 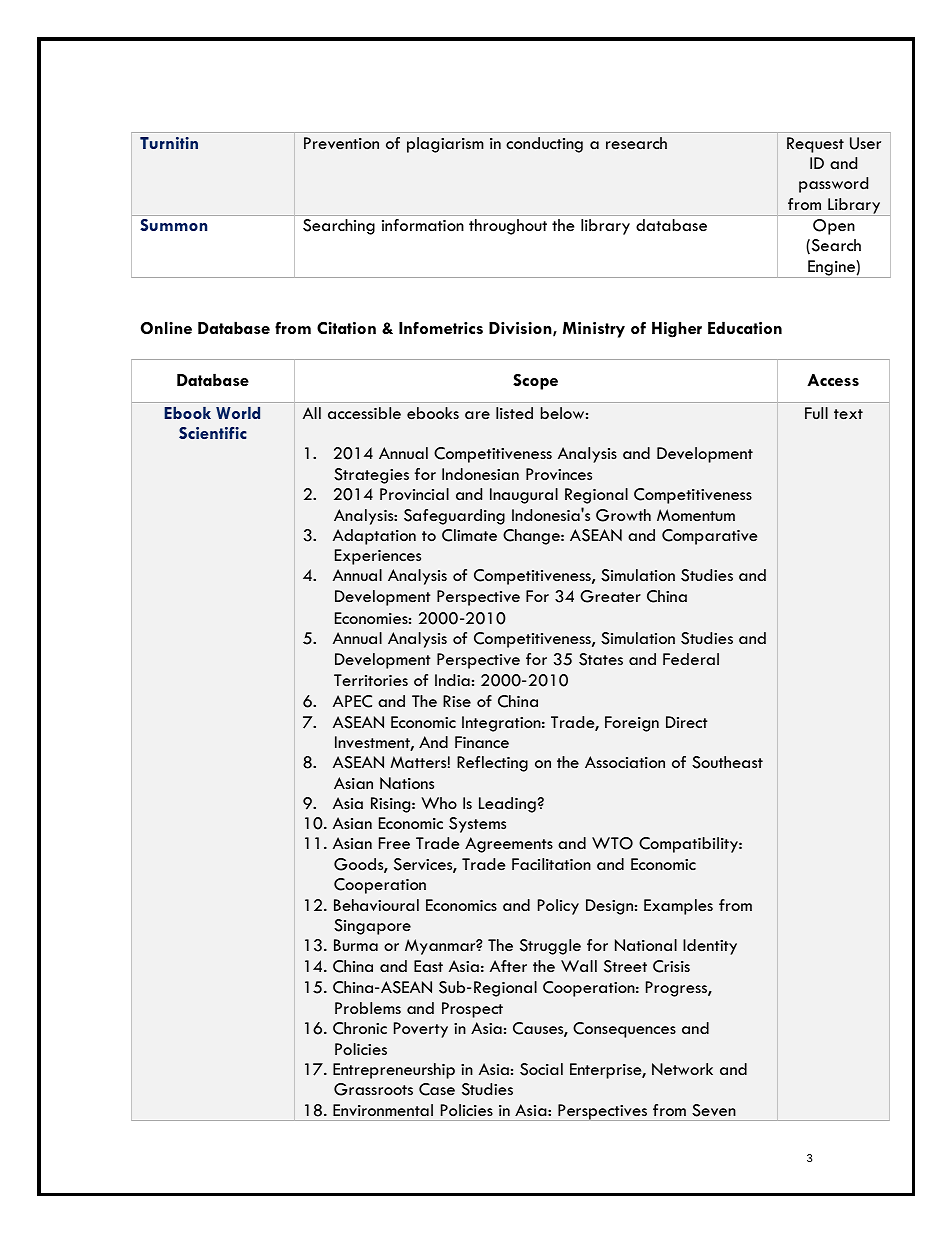 I want to click on Grassroots, so click(x=373, y=1089).
